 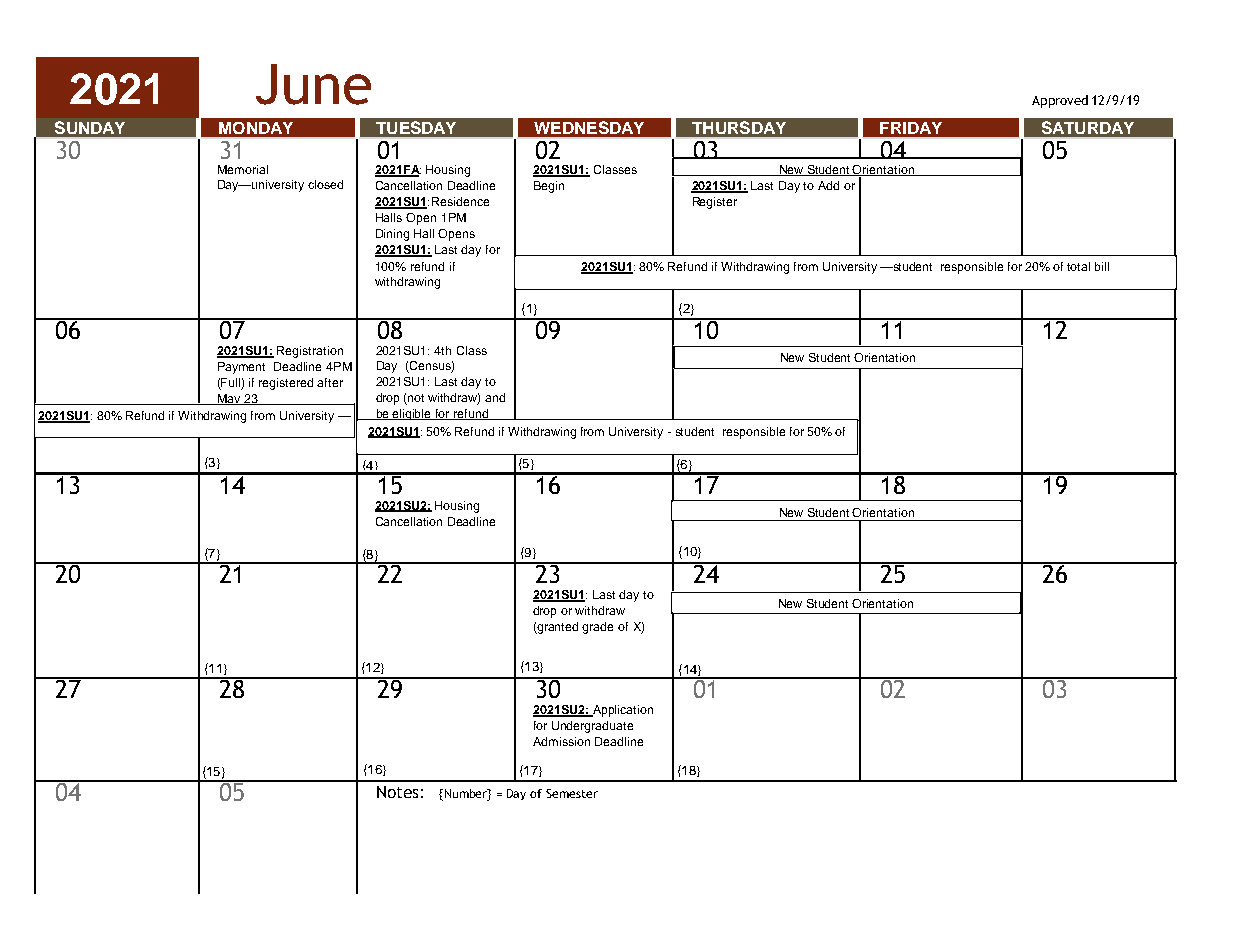 What do you see at coordinates (397, 792) in the screenshot?
I see `Notes` at bounding box center [397, 792].
